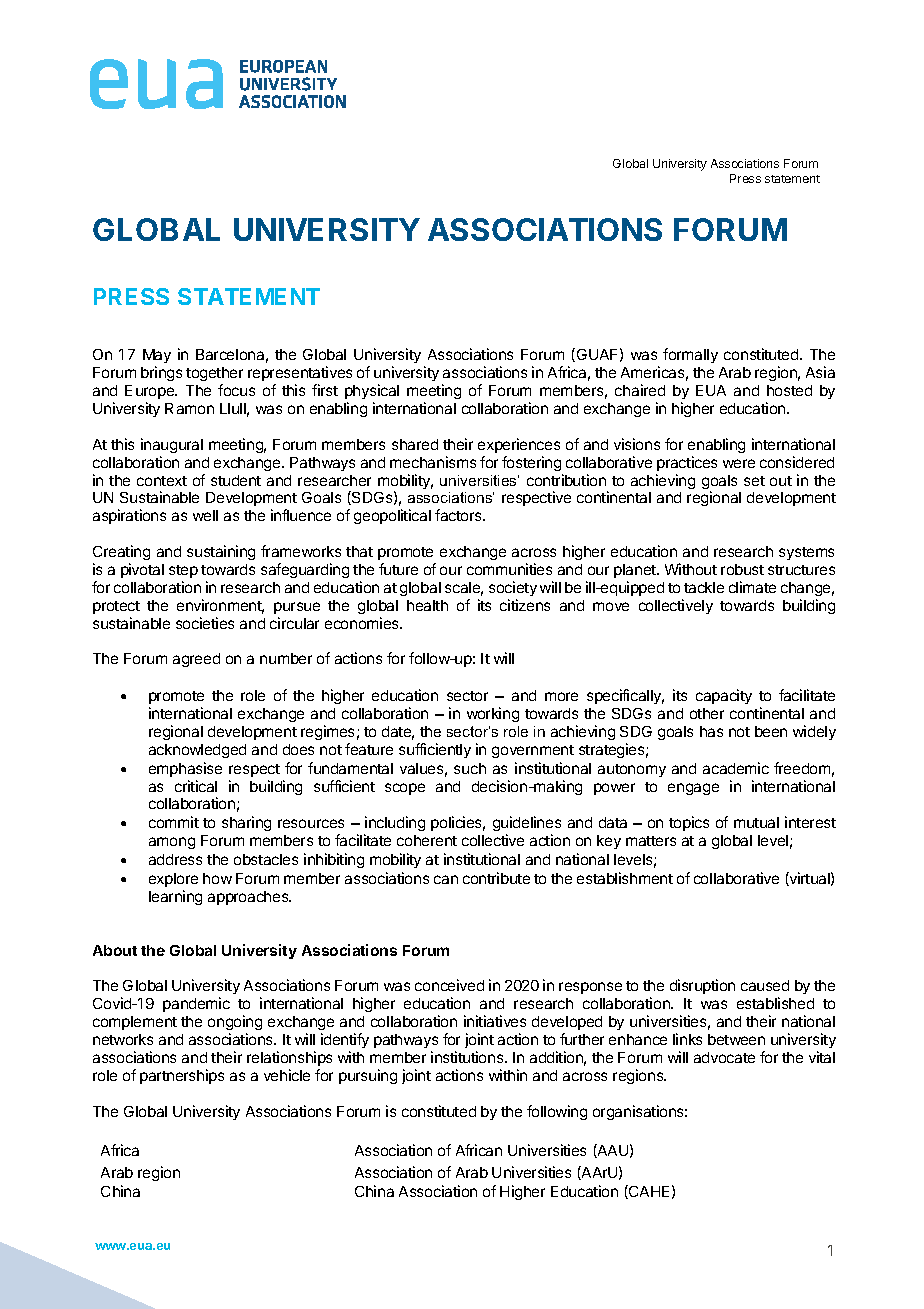 The image size is (924, 1309). What do you see at coordinates (742, 569) in the page?
I see `robust` at bounding box center [742, 569].
